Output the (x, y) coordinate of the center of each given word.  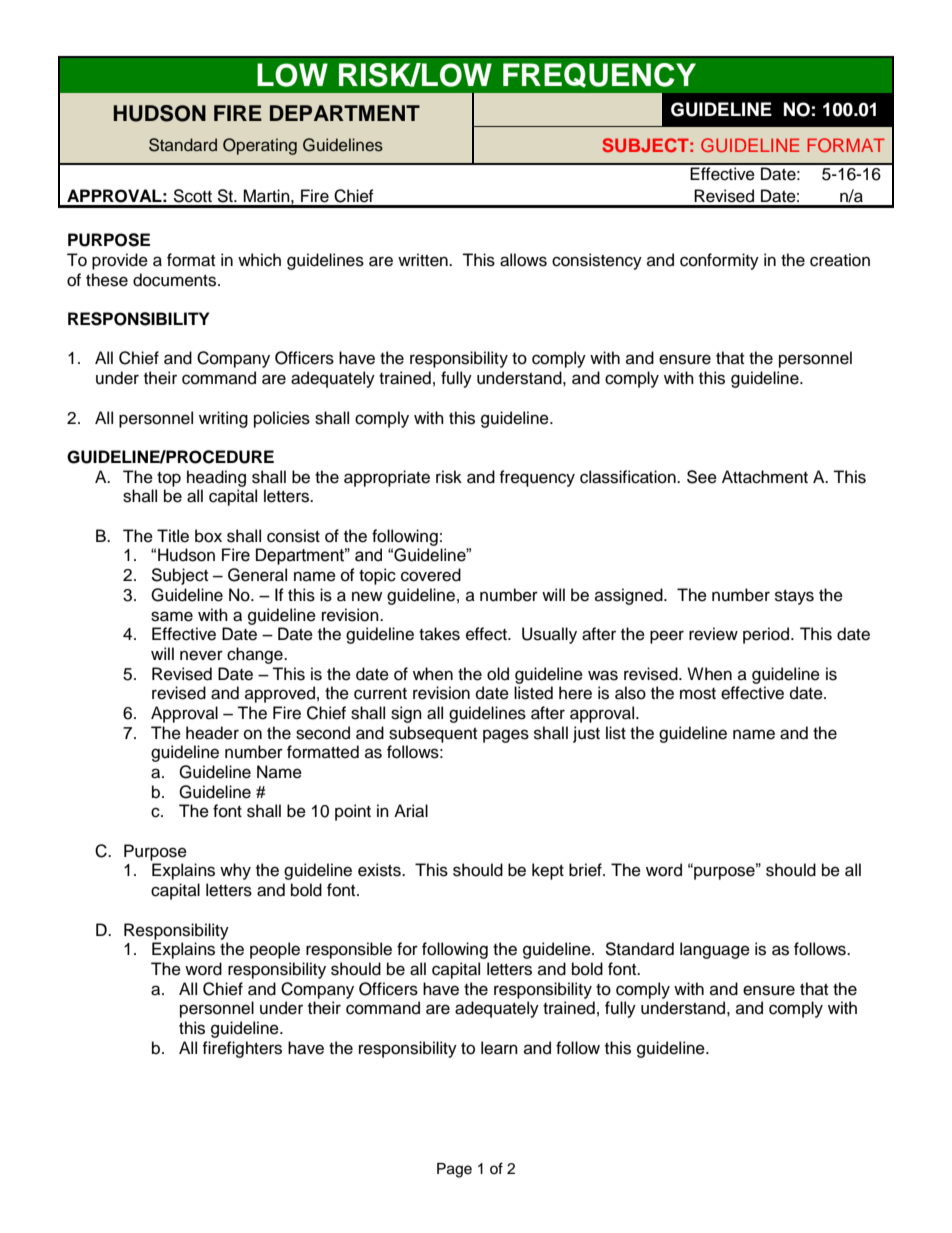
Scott (192, 196)
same (172, 616)
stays (794, 597)
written (424, 260)
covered (431, 575)
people (275, 950)
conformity (719, 261)
